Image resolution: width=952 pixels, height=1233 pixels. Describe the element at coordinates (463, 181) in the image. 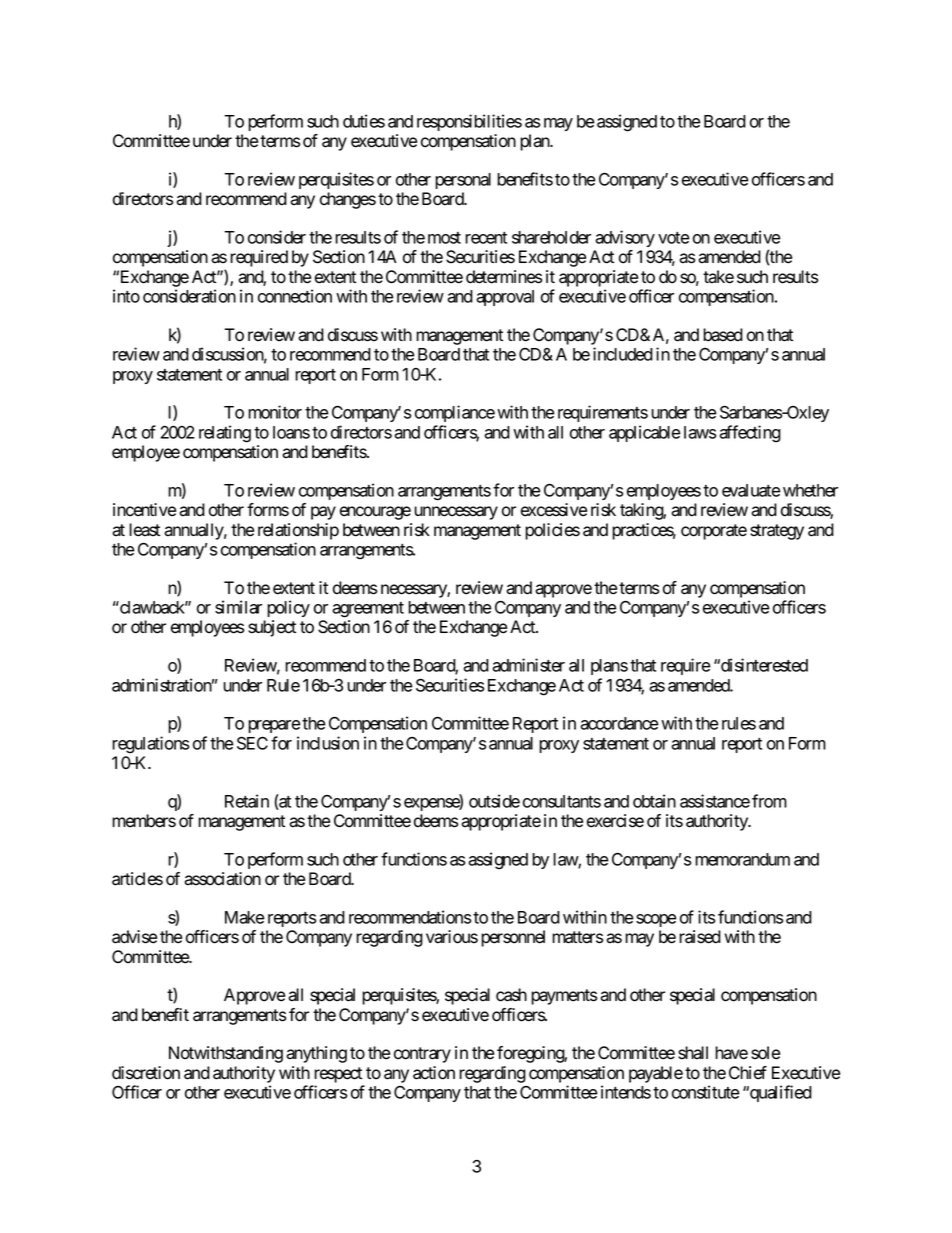

I see `personal` at that location.
